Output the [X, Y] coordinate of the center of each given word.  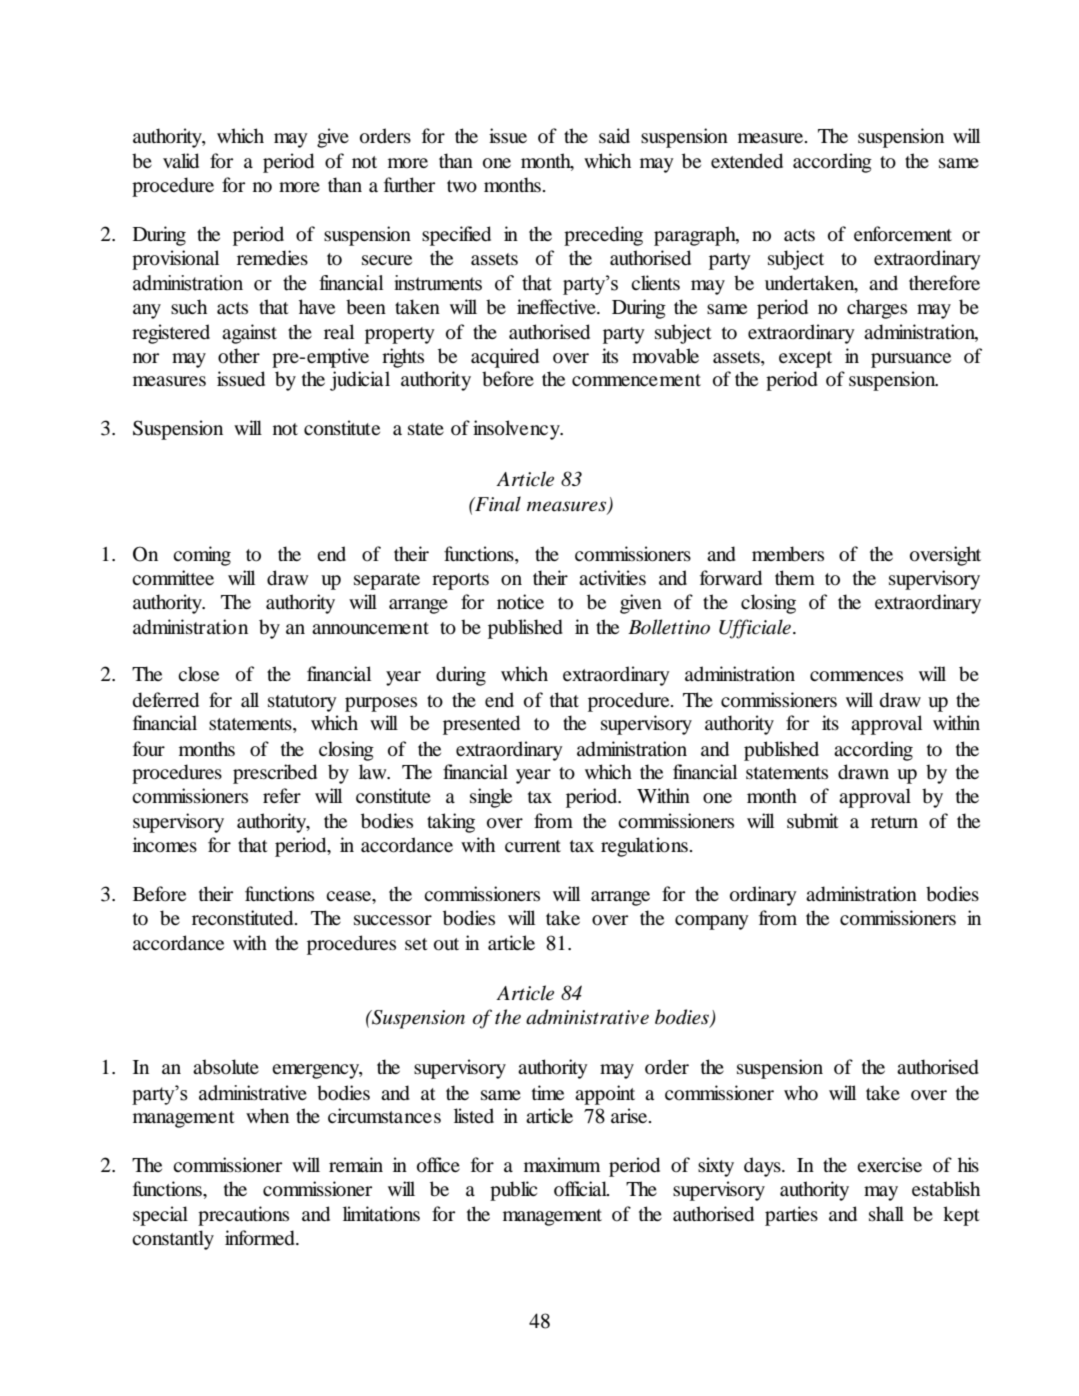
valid [181, 161]
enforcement [903, 234]
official [581, 1189]
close [198, 674]
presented [481, 725]
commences [856, 676]
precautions [243, 1216]
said [614, 135]
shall [886, 1213]
